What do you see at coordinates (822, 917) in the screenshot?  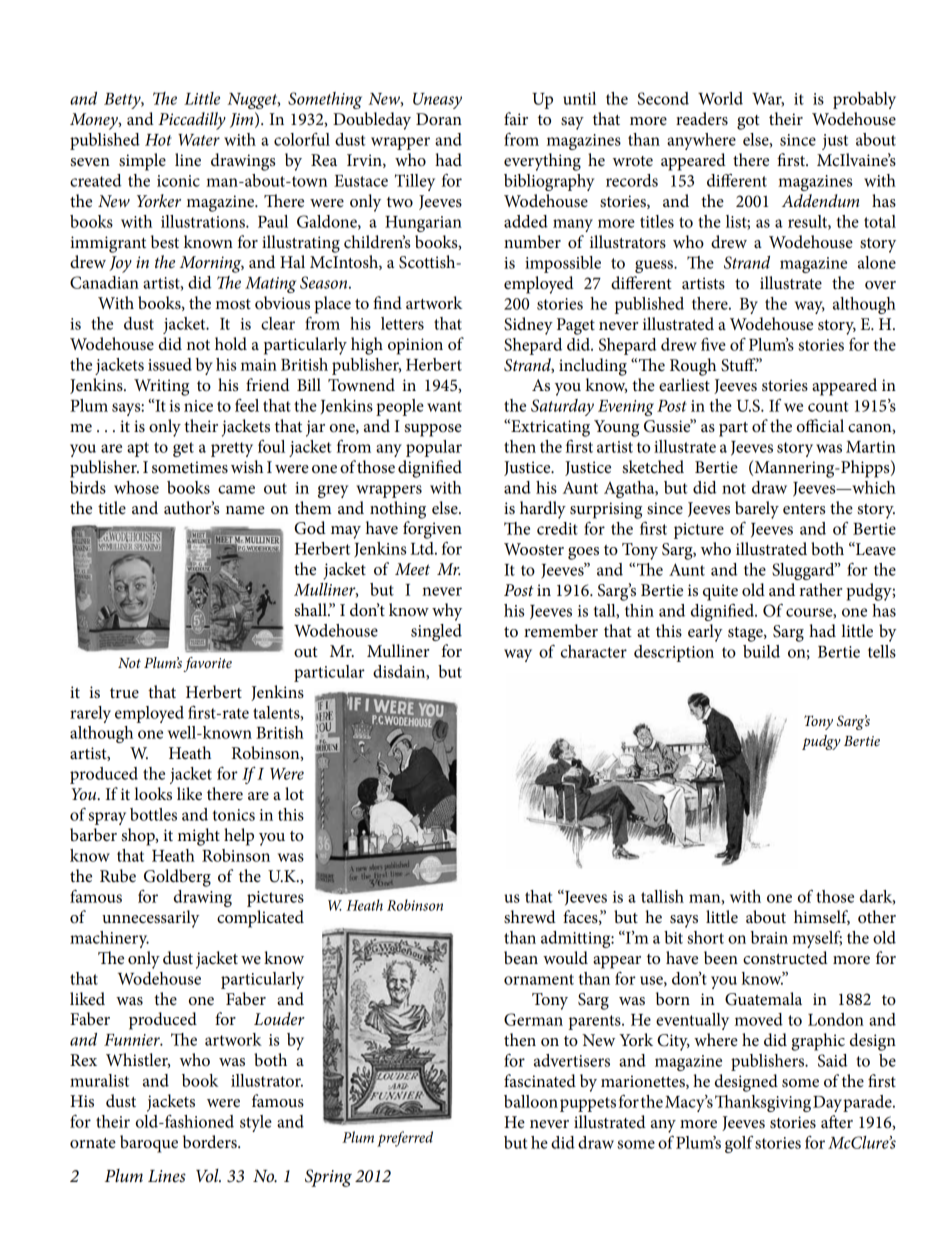 I see `himself` at bounding box center [822, 917].
